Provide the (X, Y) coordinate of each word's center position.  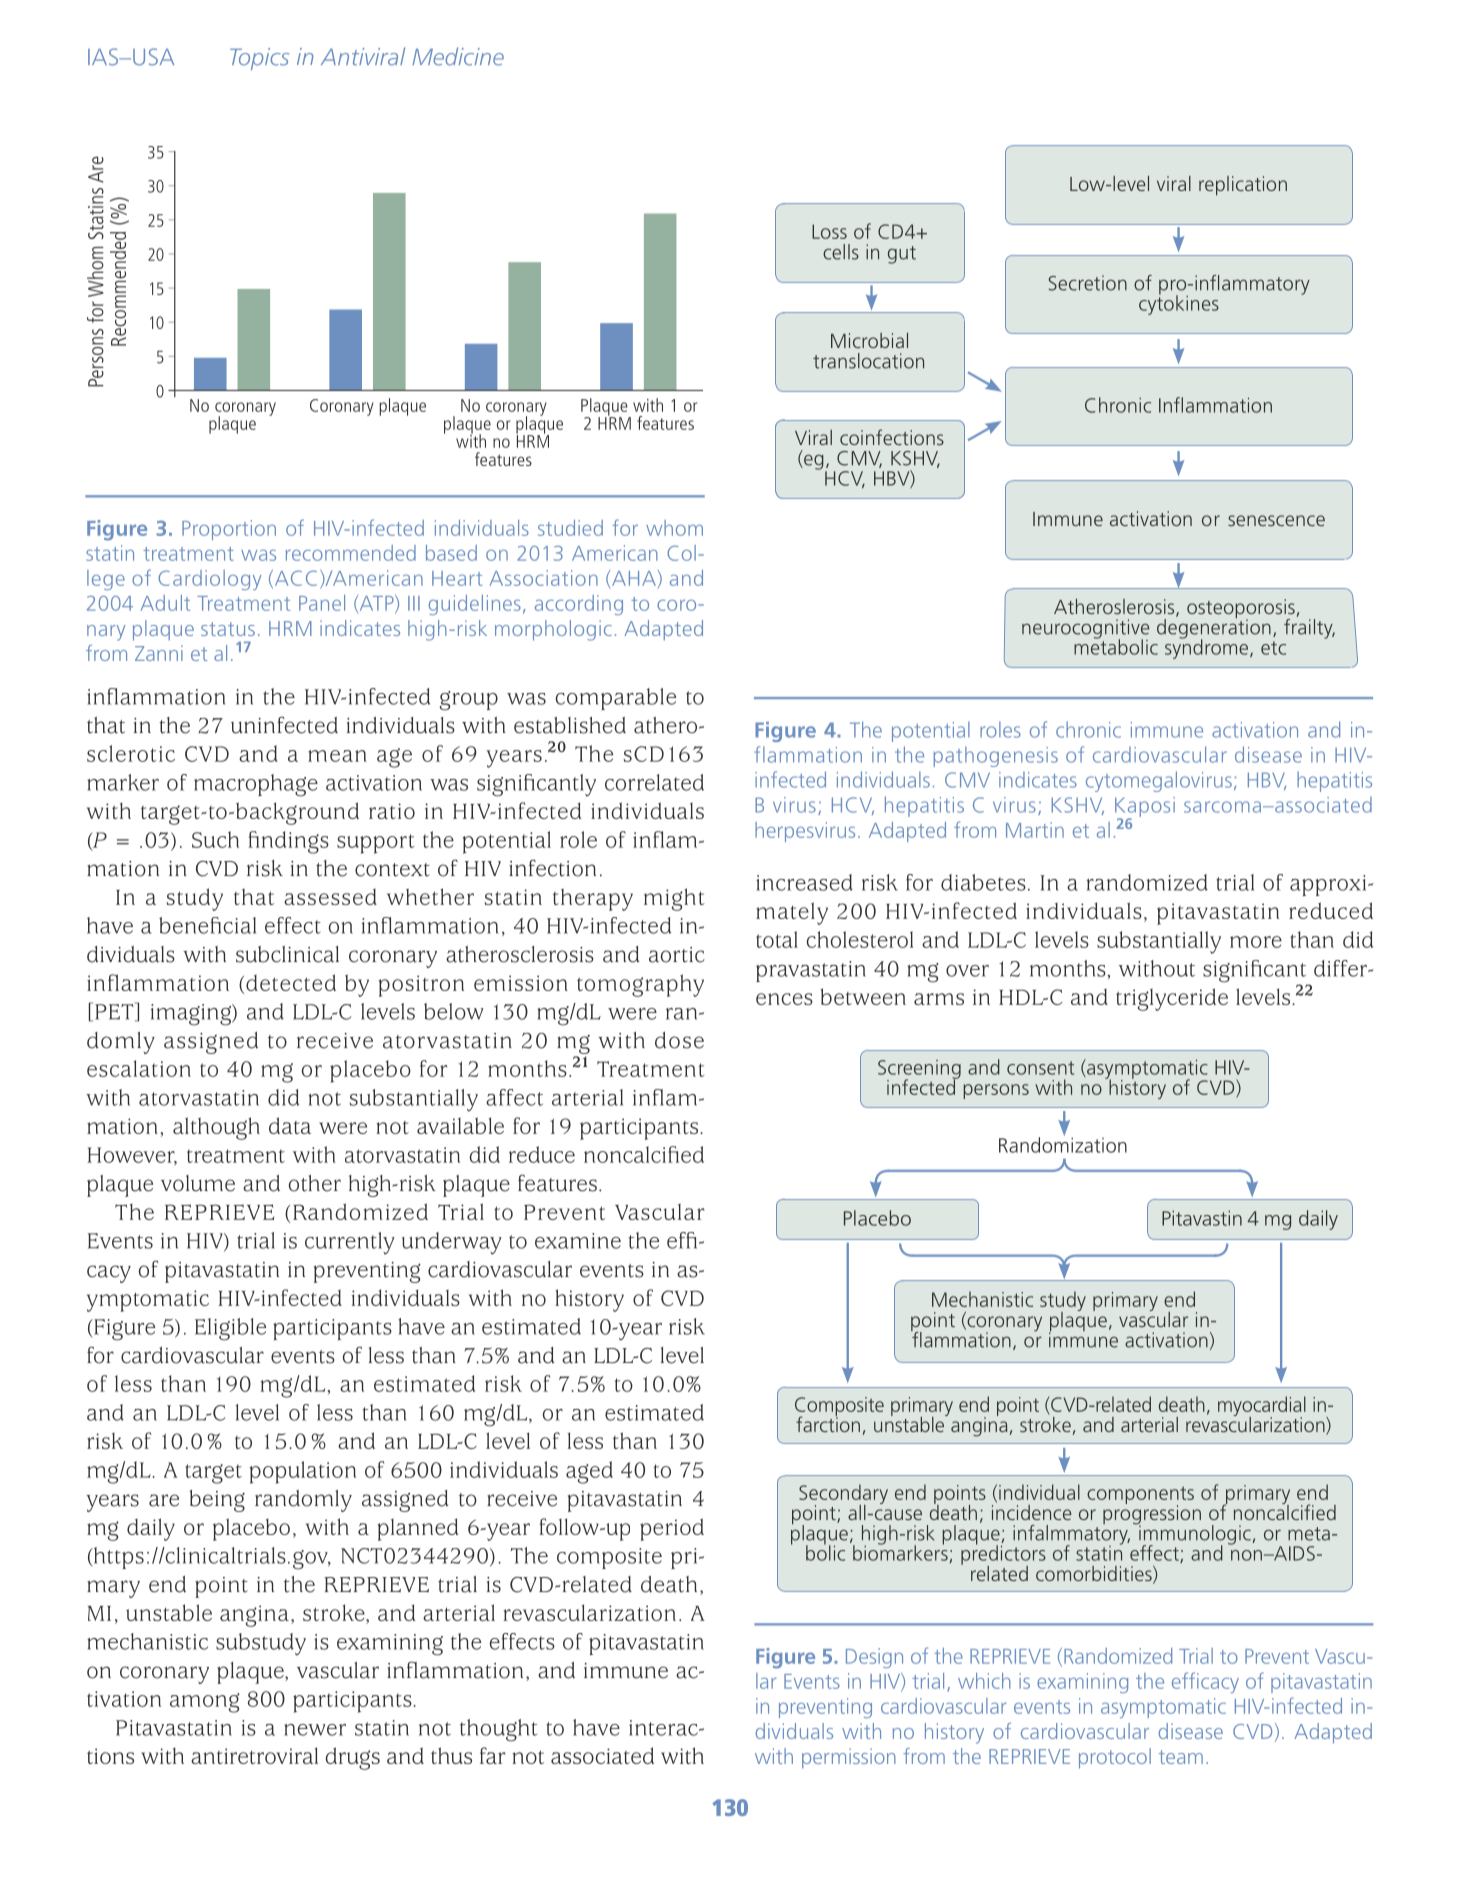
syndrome (1208, 648)
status (228, 629)
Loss (829, 231)
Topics (259, 59)
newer (315, 1730)
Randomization (1063, 1144)
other (314, 1183)
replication (1243, 185)
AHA (634, 578)
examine (578, 1241)
